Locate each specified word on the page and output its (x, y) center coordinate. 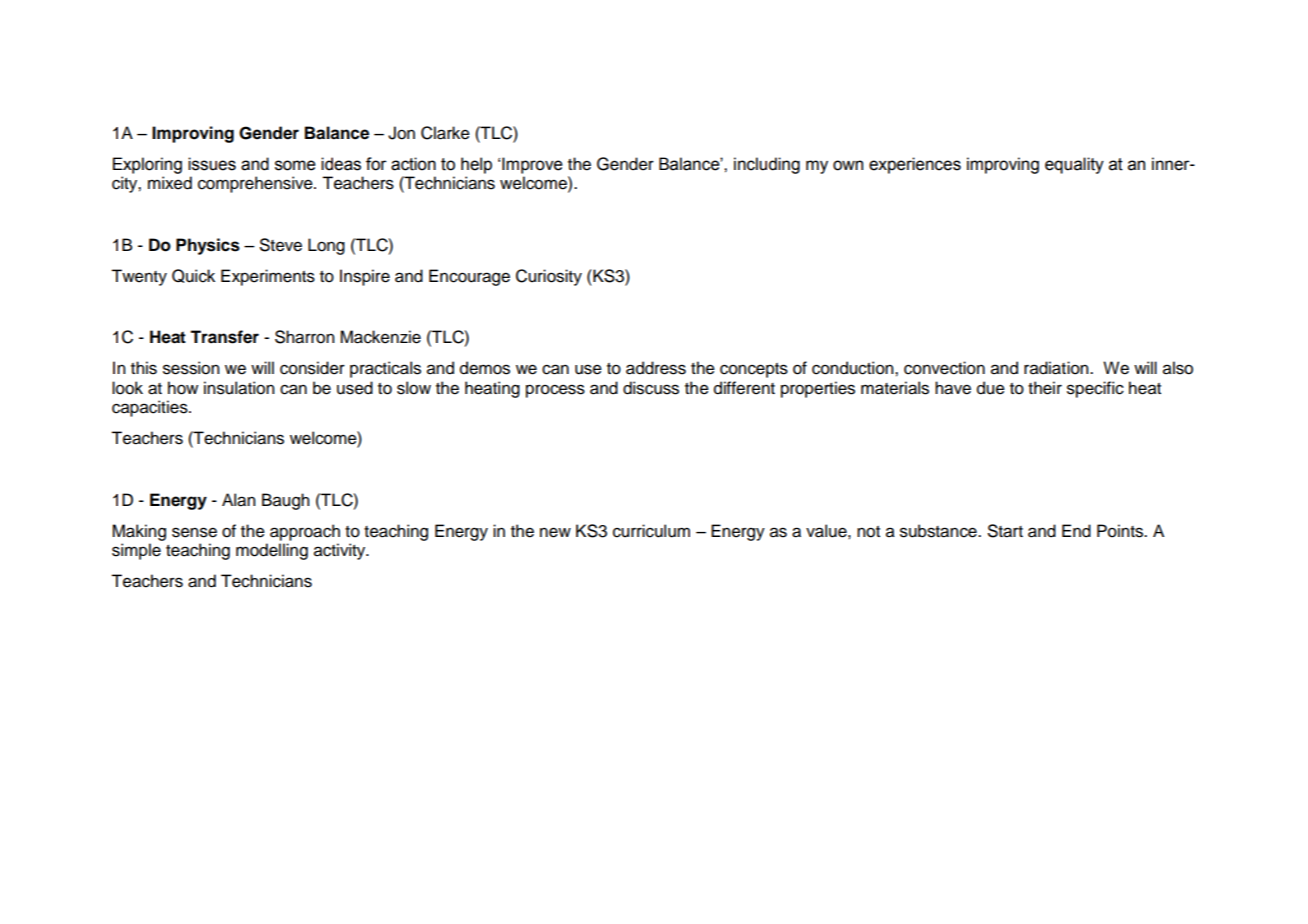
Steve (281, 245)
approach (305, 532)
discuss (651, 388)
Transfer (224, 337)
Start (1005, 531)
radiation (1057, 368)
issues (212, 164)
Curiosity (549, 277)
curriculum (651, 531)
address (656, 368)
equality (1074, 165)
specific (1095, 389)
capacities (151, 408)
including (767, 165)
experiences (915, 165)
